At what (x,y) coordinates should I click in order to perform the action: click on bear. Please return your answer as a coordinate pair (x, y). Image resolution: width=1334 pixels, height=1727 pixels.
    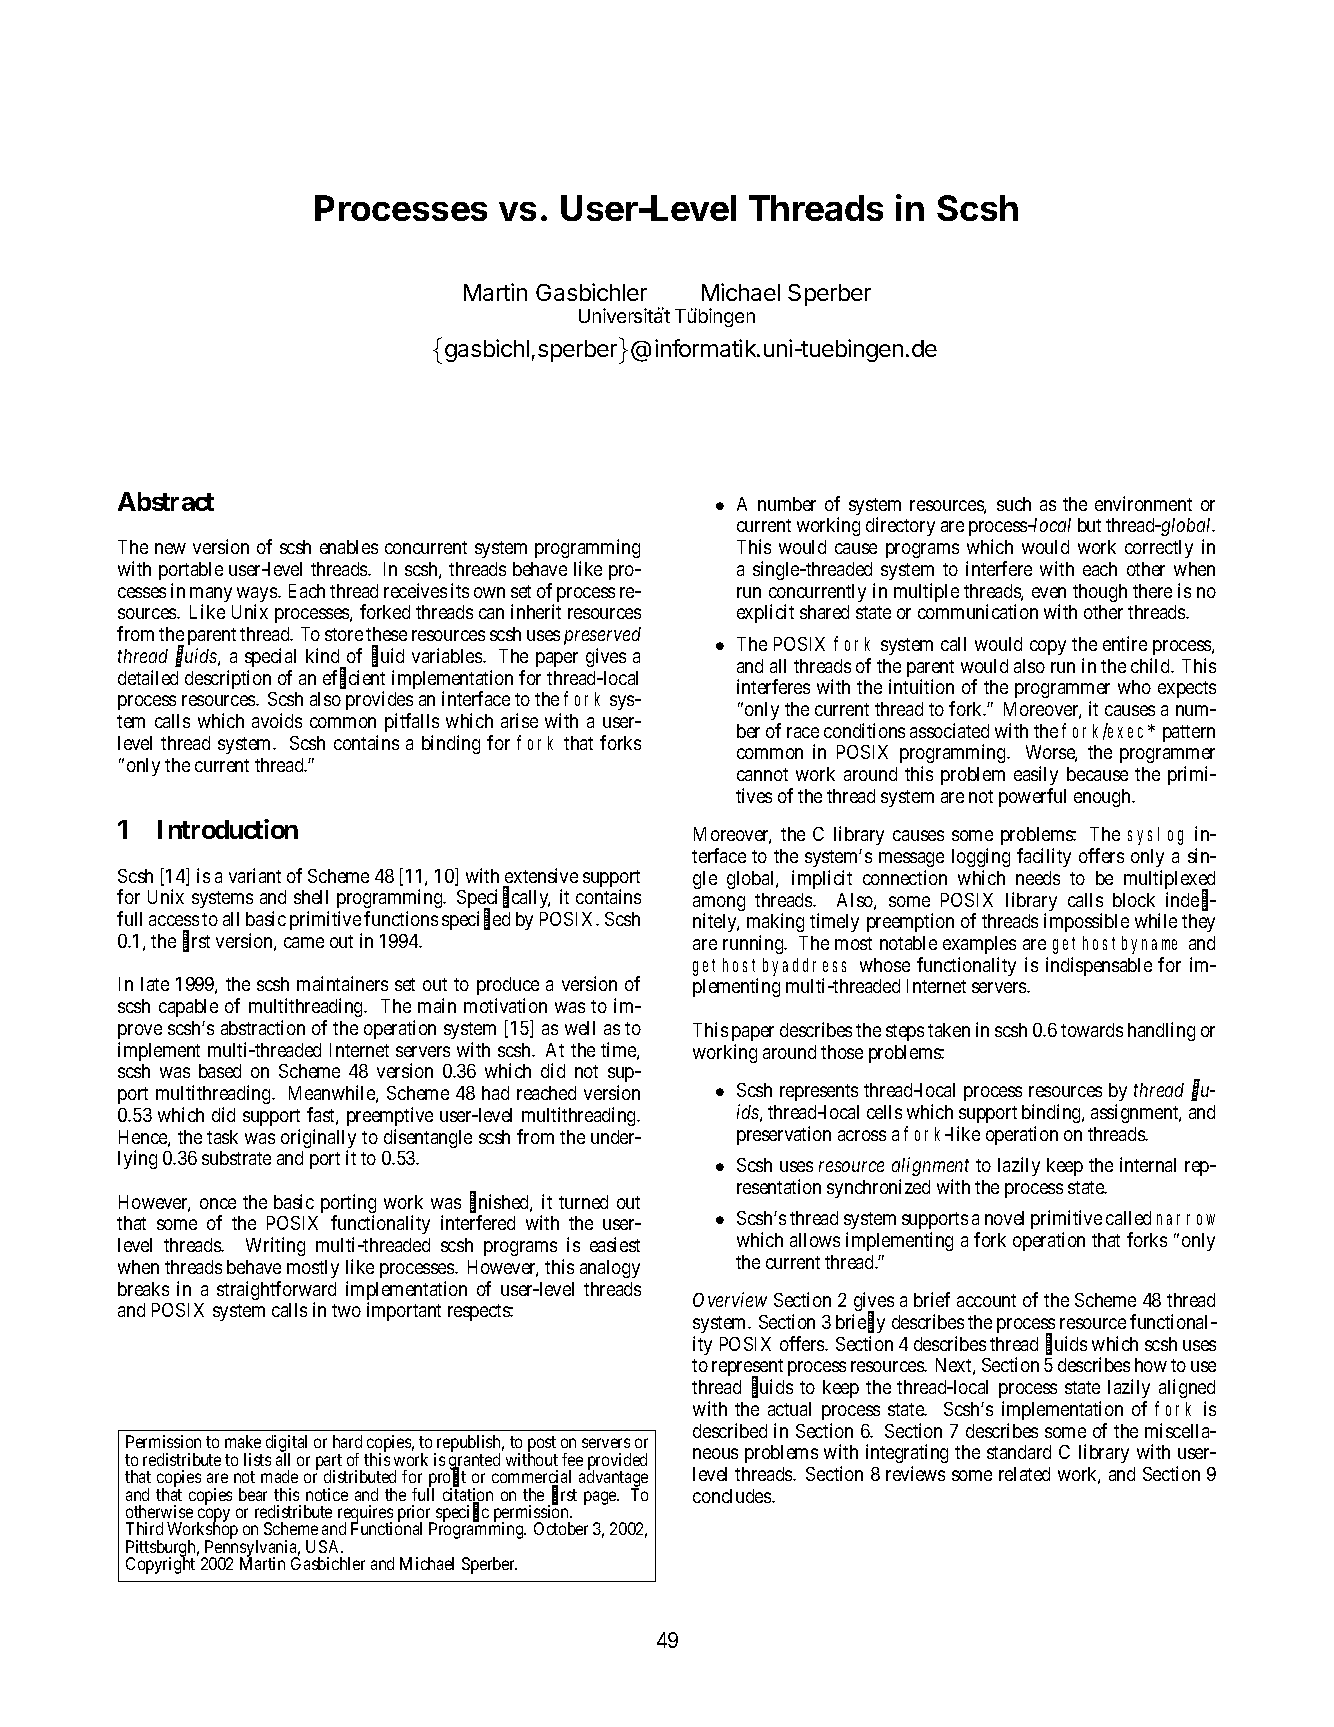
    Looking at the image, I should click on (253, 1494).
